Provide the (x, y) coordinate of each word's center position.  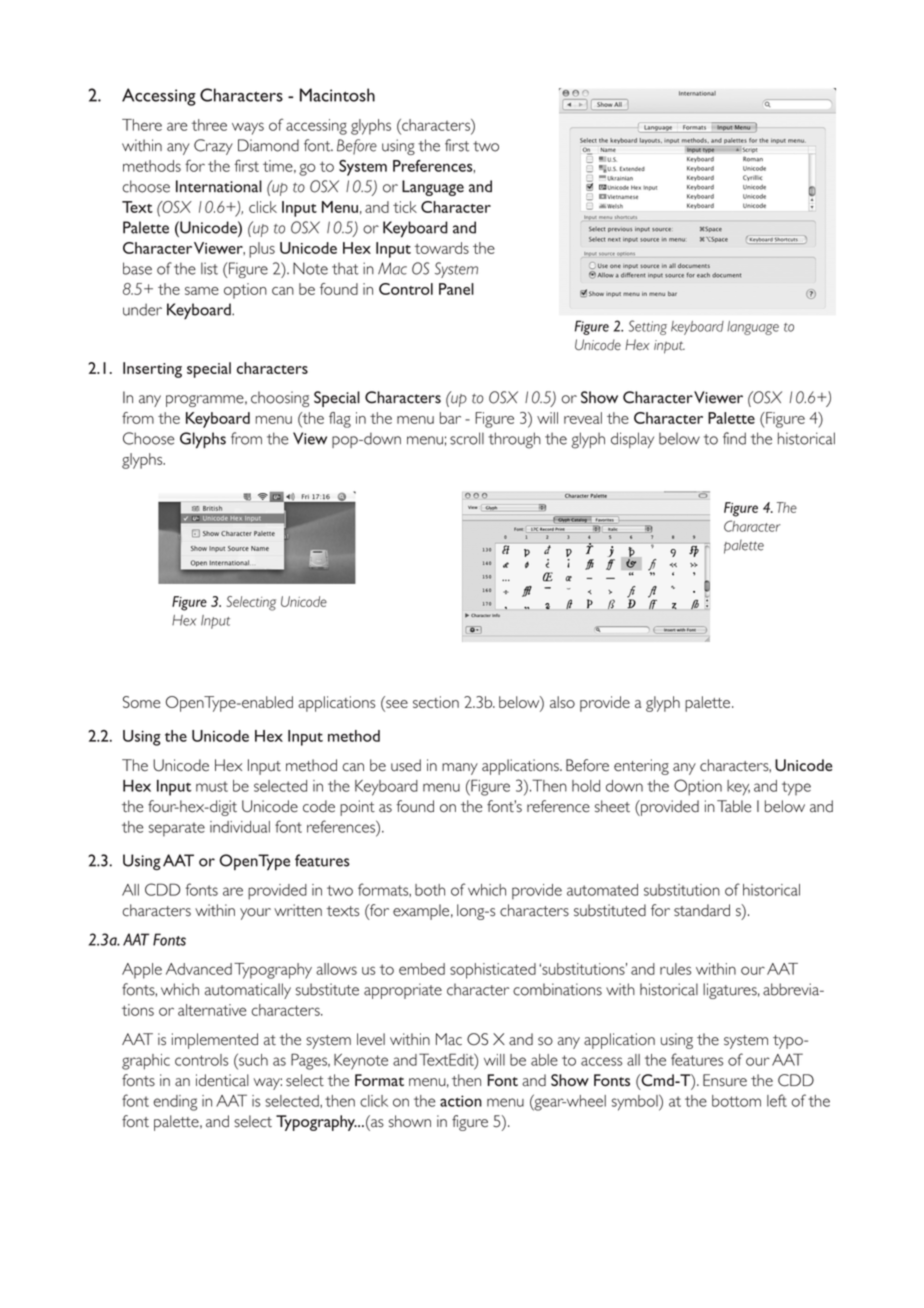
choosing (280, 399)
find (734, 438)
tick (405, 207)
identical (222, 1080)
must (212, 786)
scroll (467, 438)
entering (641, 767)
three (209, 125)
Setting (648, 327)
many (460, 769)
